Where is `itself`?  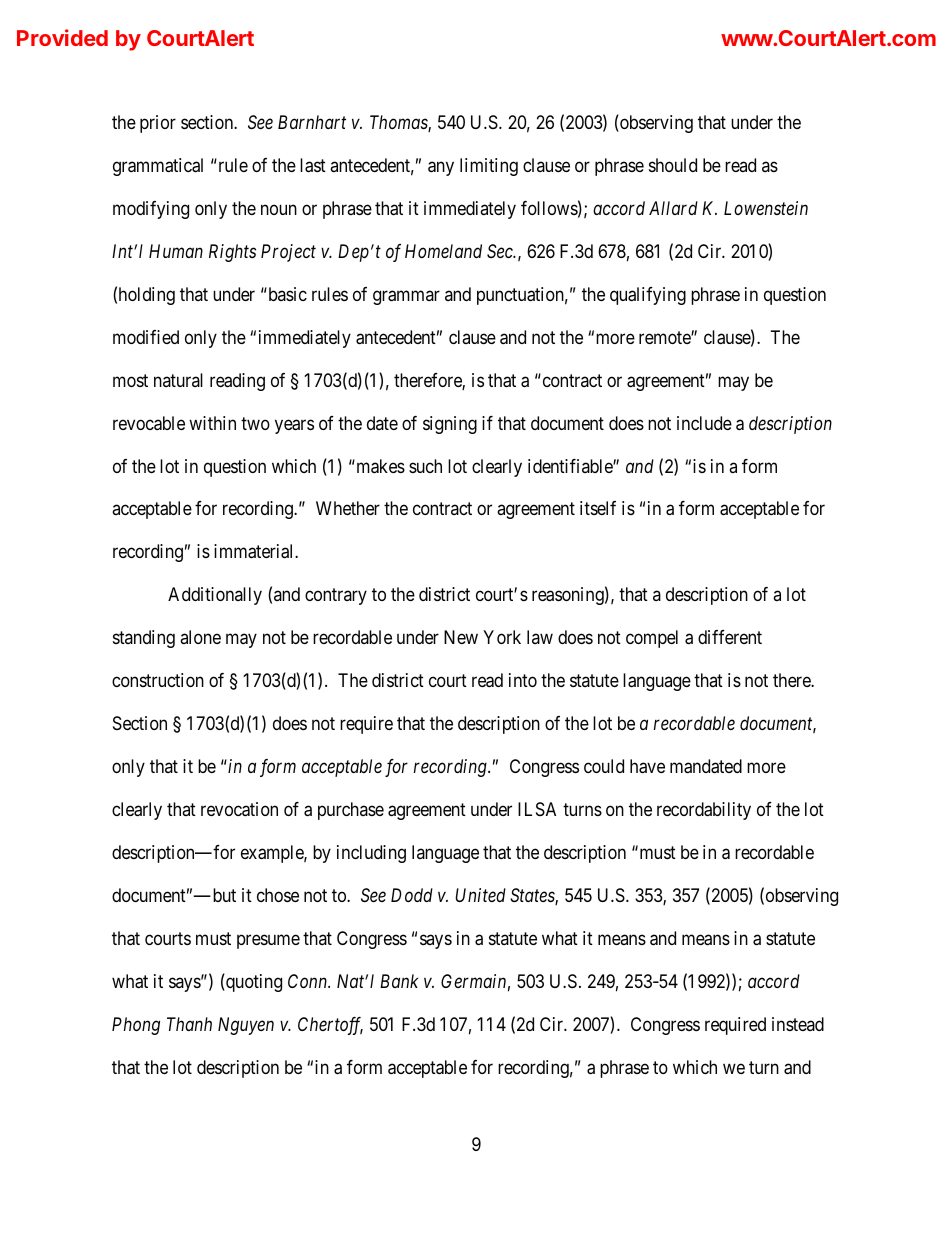 itself is located at coordinates (598, 508).
